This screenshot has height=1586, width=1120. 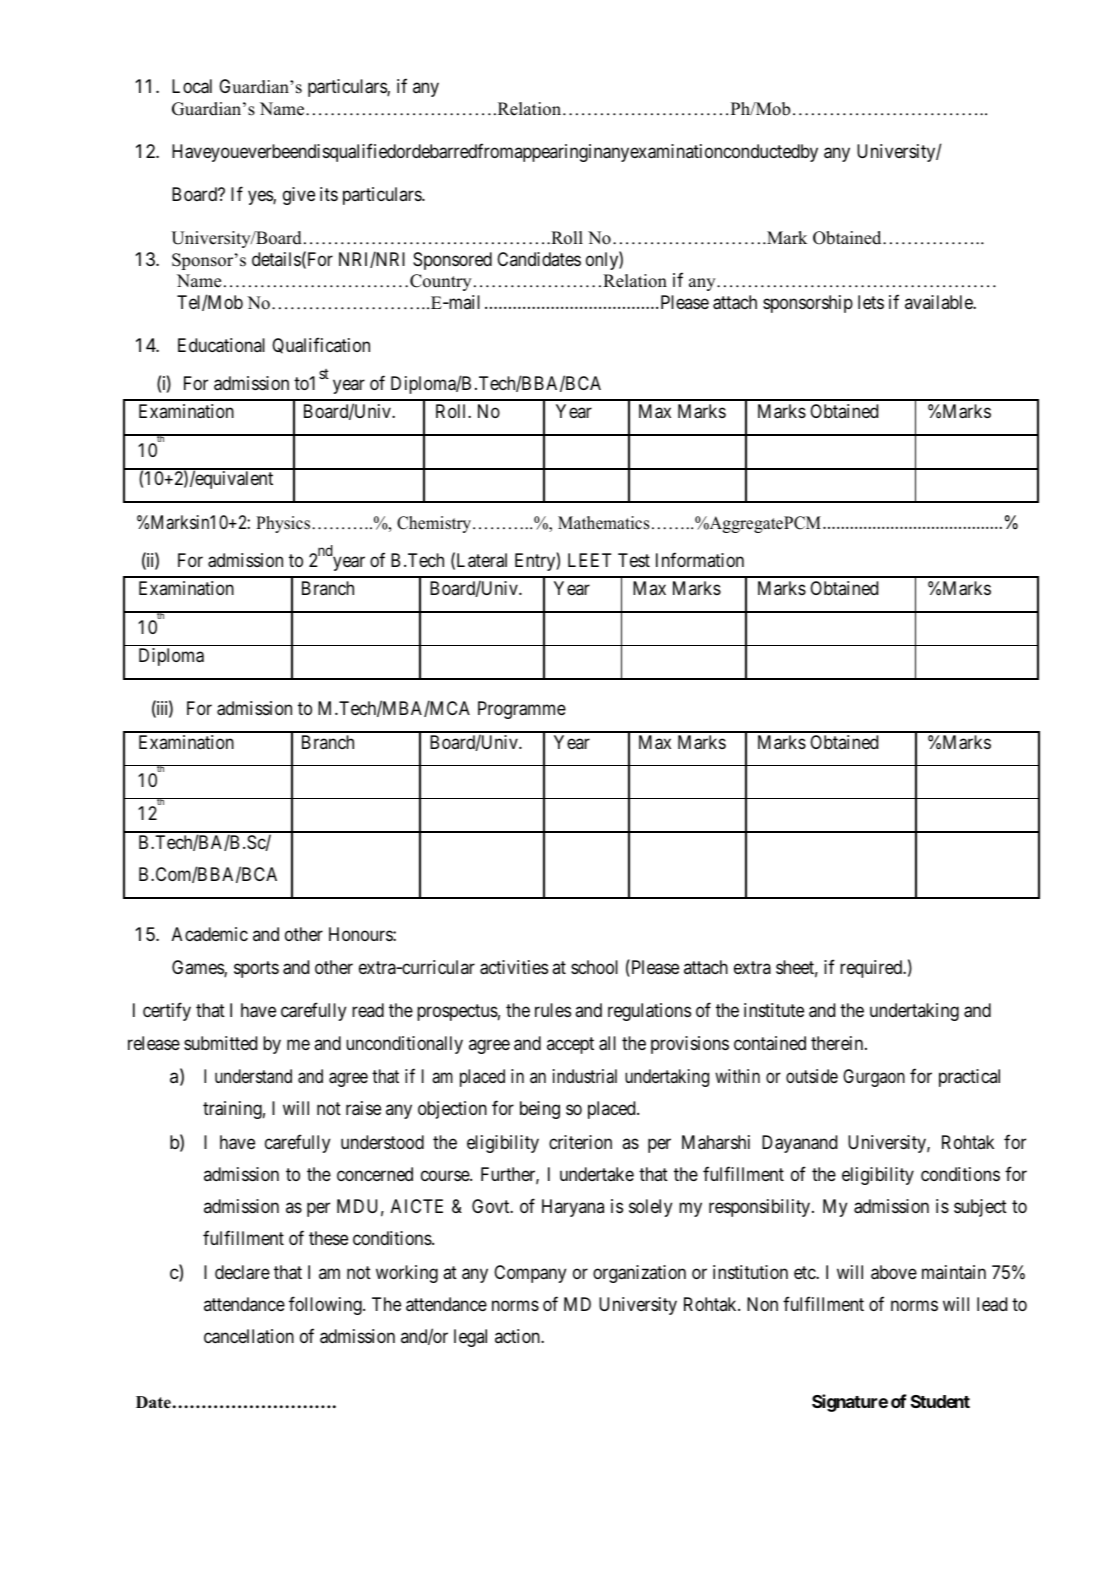 I want to click on LEET, so click(x=589, y=560).
